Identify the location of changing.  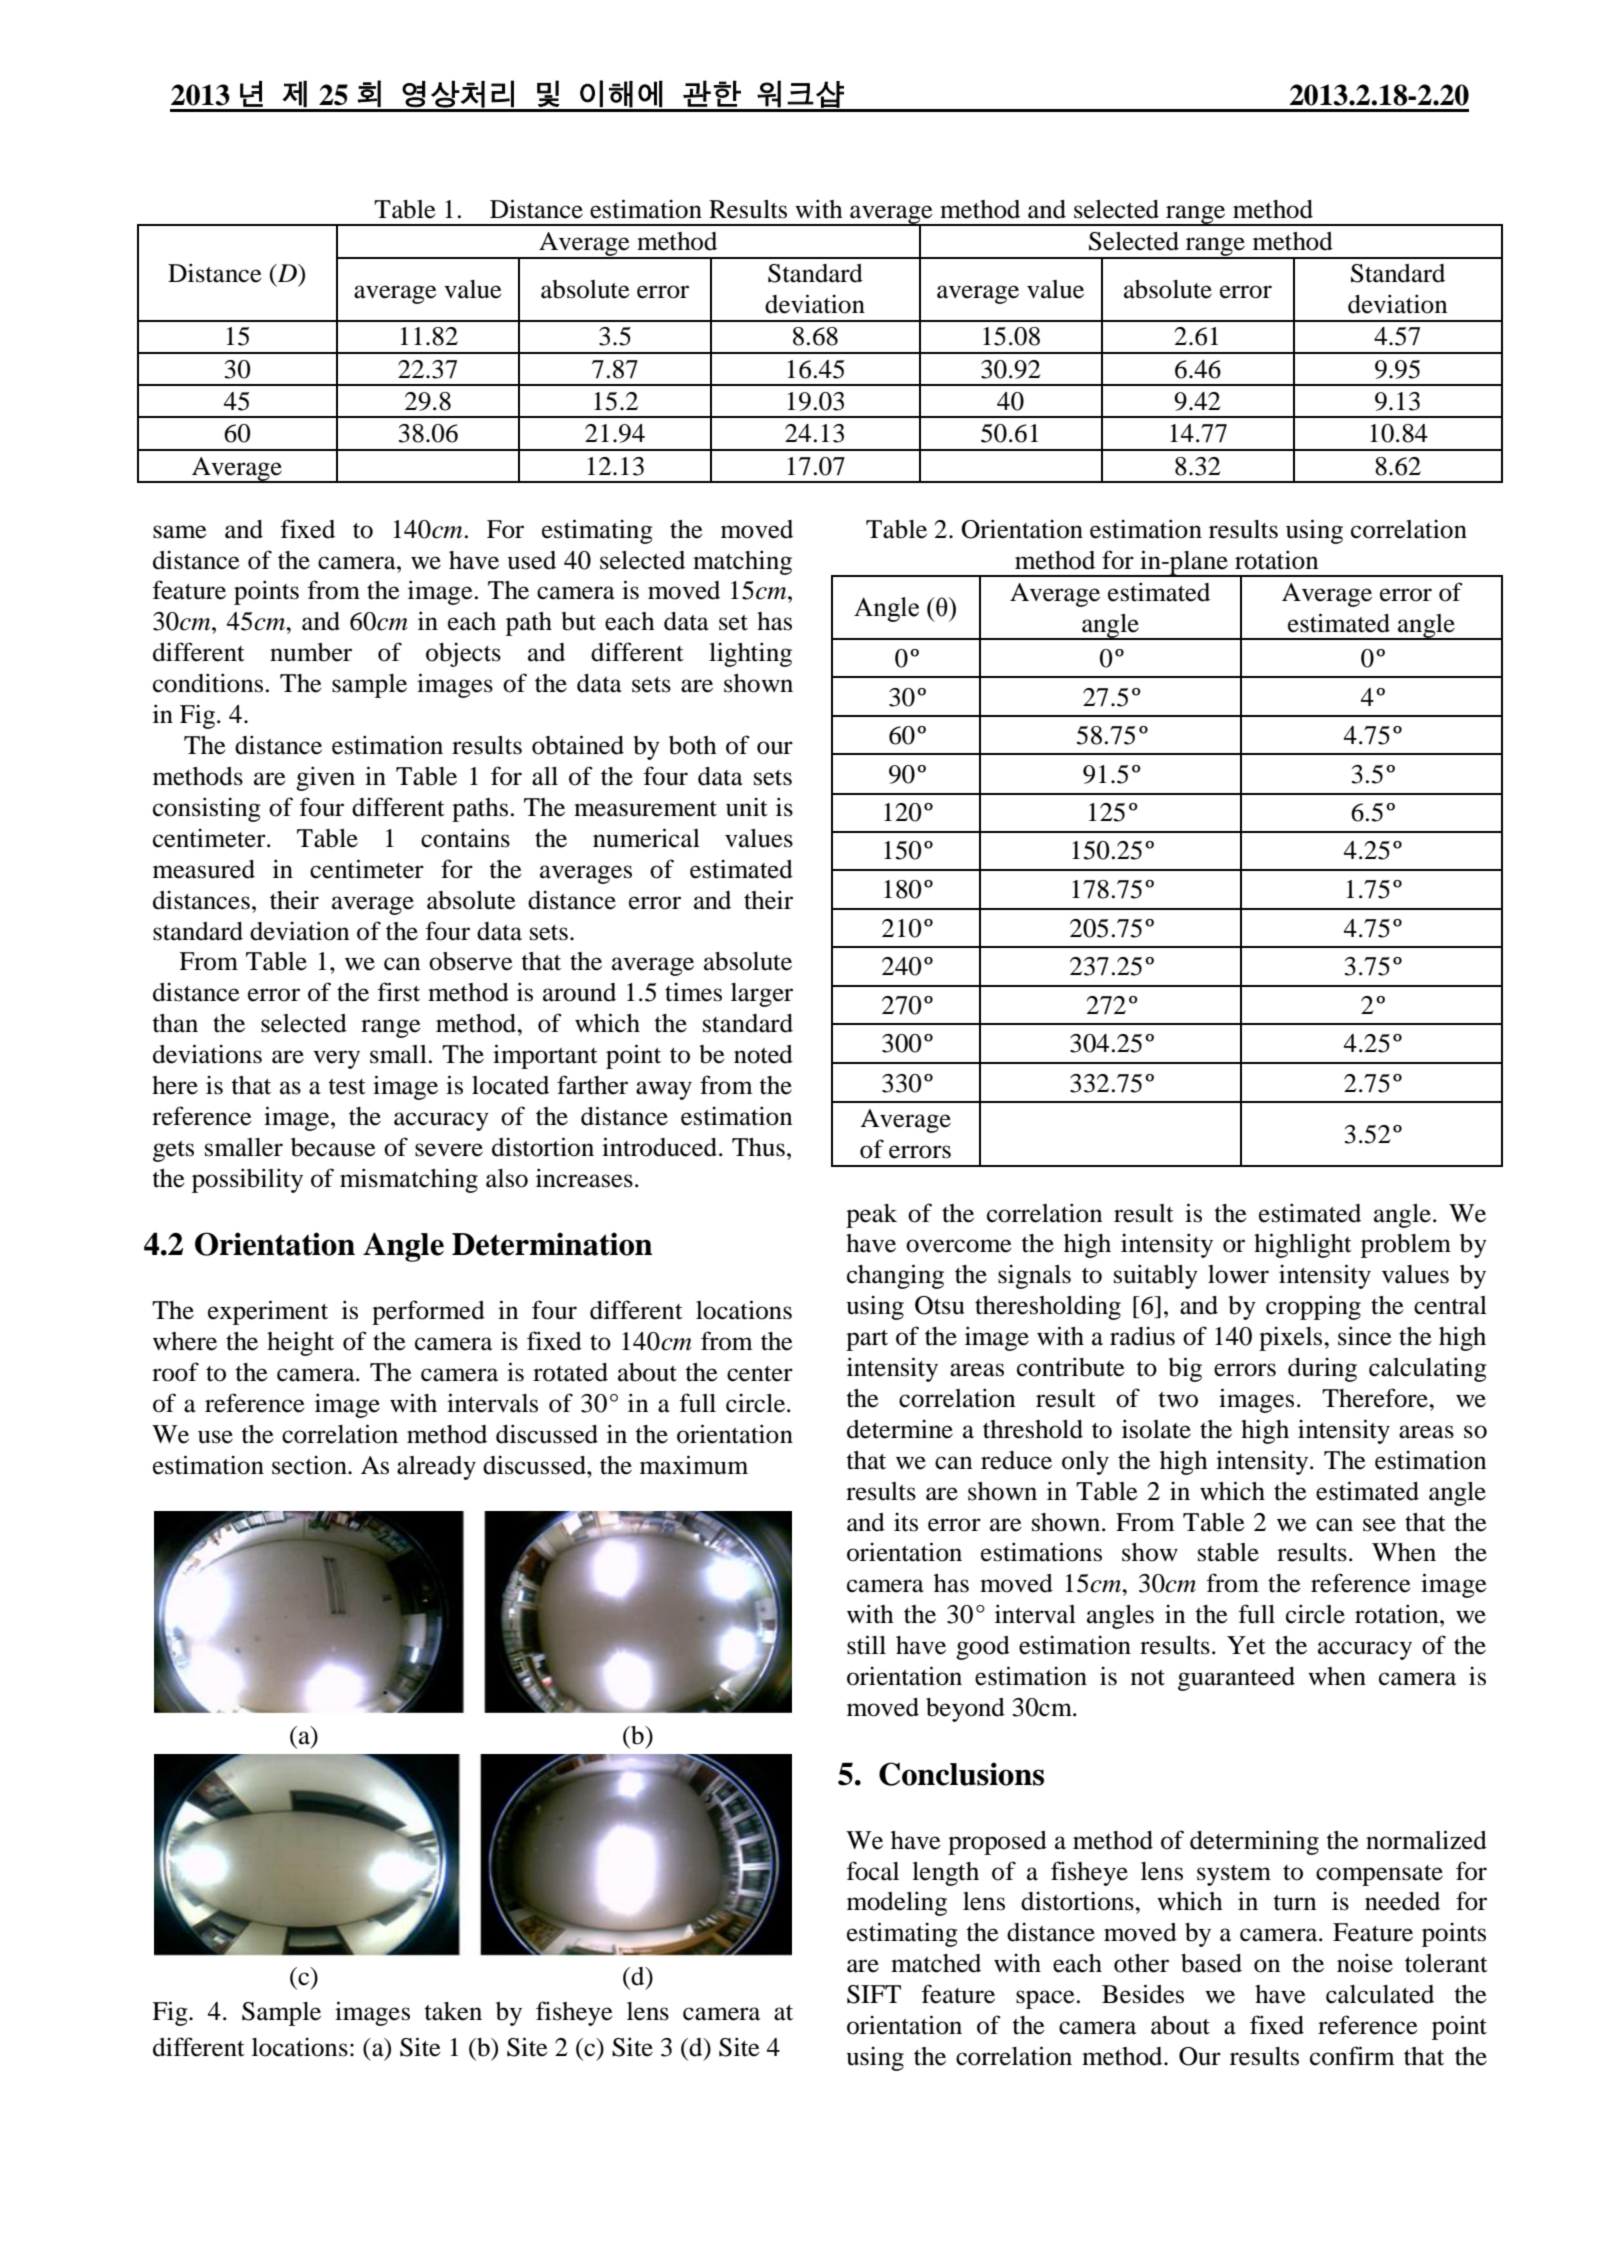
(895, 1276).
